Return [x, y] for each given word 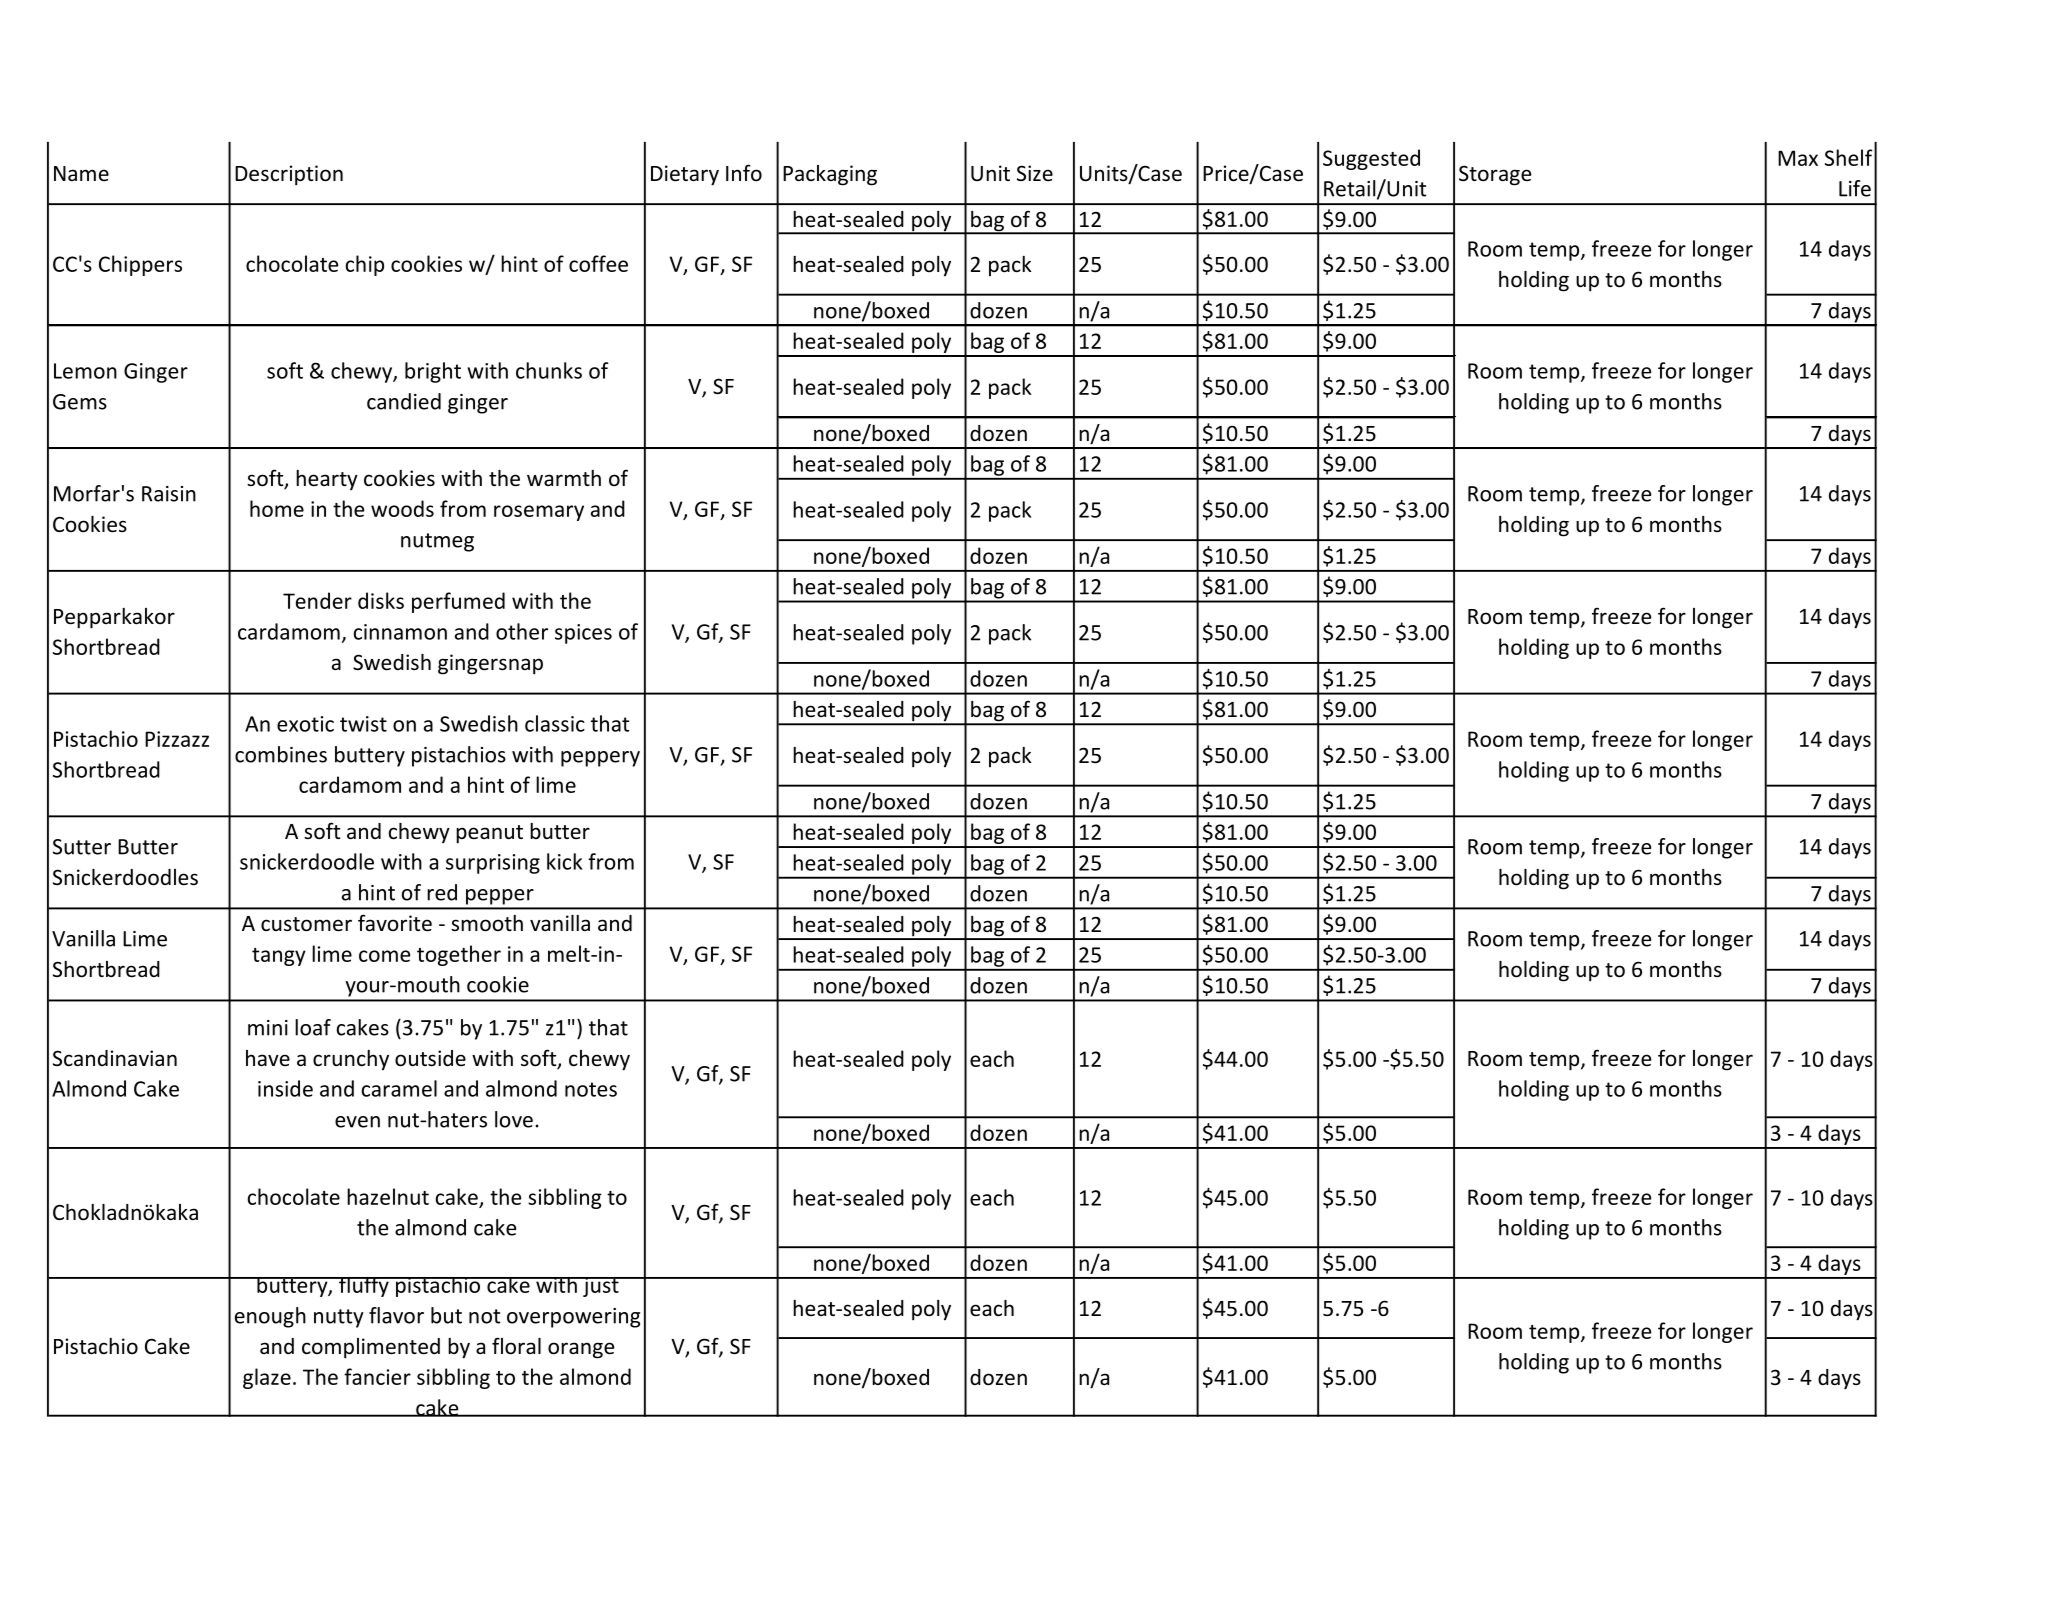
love [514, 1119]
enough [270, 1317]
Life [1855, 188]
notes [591, 1089]
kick [564, 861]
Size [1035, 173]
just [601, 1287]
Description [289, 175]
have [268, 1058]
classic [555, 723]
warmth [564, 478]
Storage [1495, 175]
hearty [327, 480]
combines [281, 754]
